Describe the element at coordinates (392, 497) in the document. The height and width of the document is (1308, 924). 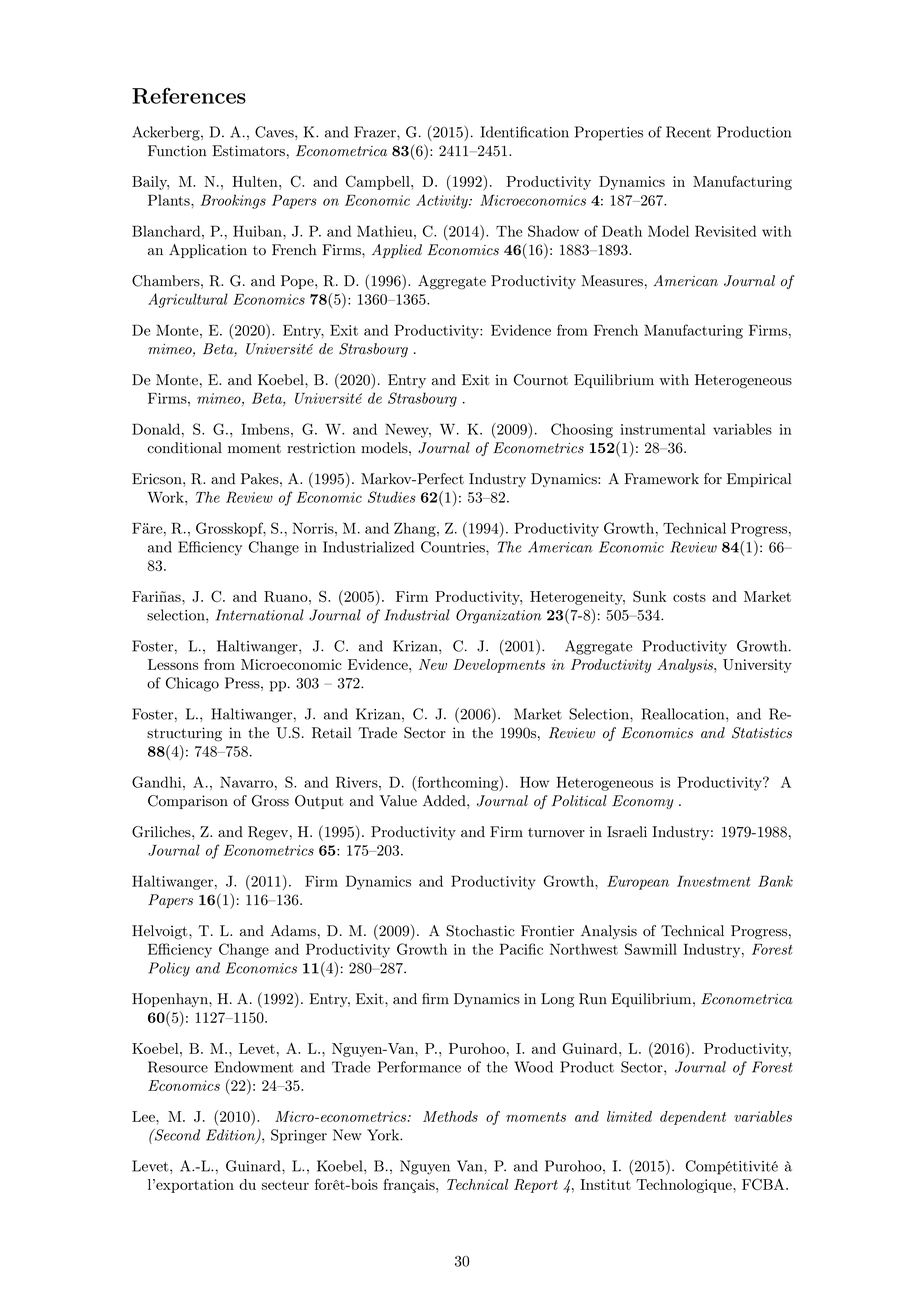
I see `Studies` at that location.
